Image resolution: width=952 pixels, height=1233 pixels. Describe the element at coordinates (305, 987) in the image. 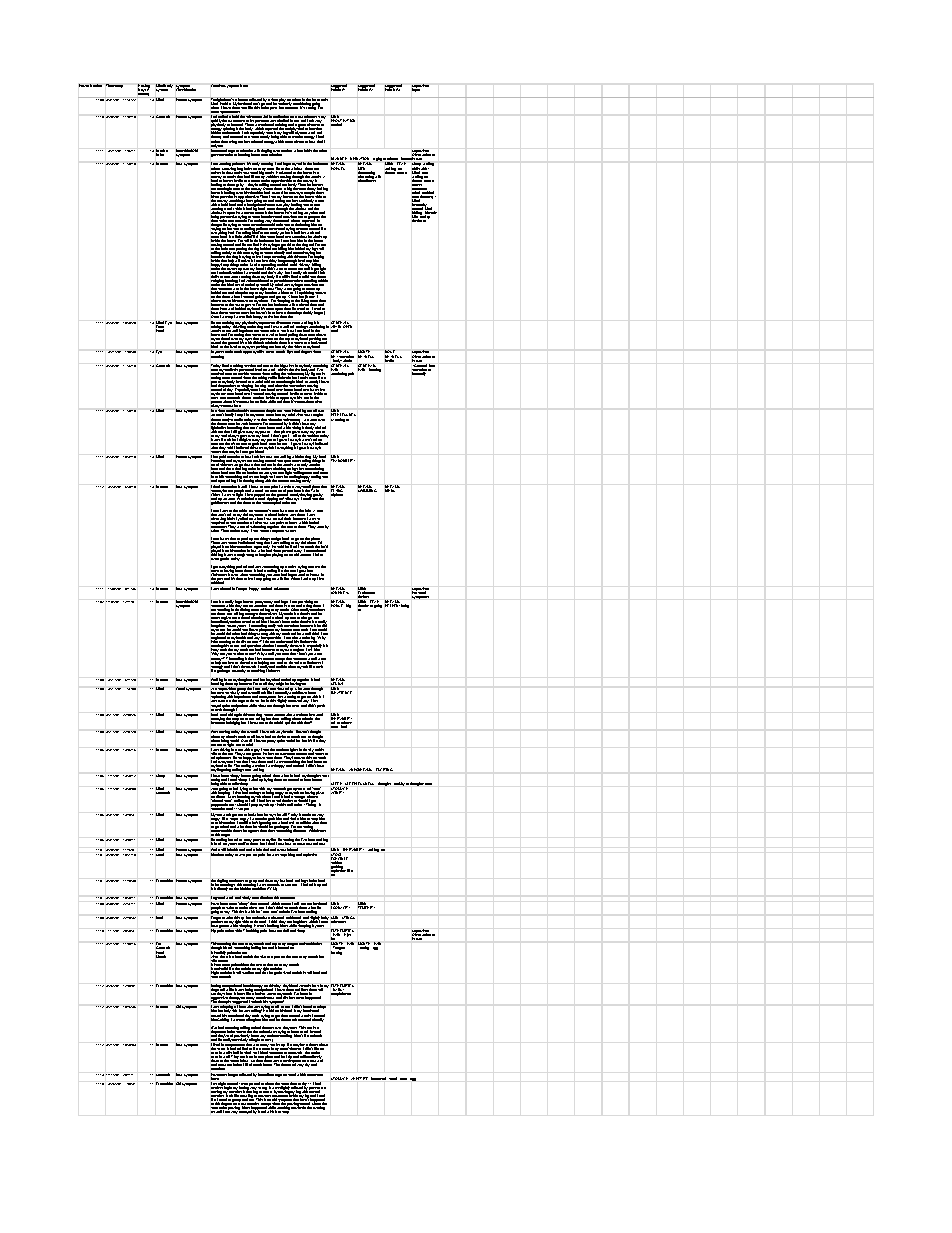

I see `vessels` at that location.
